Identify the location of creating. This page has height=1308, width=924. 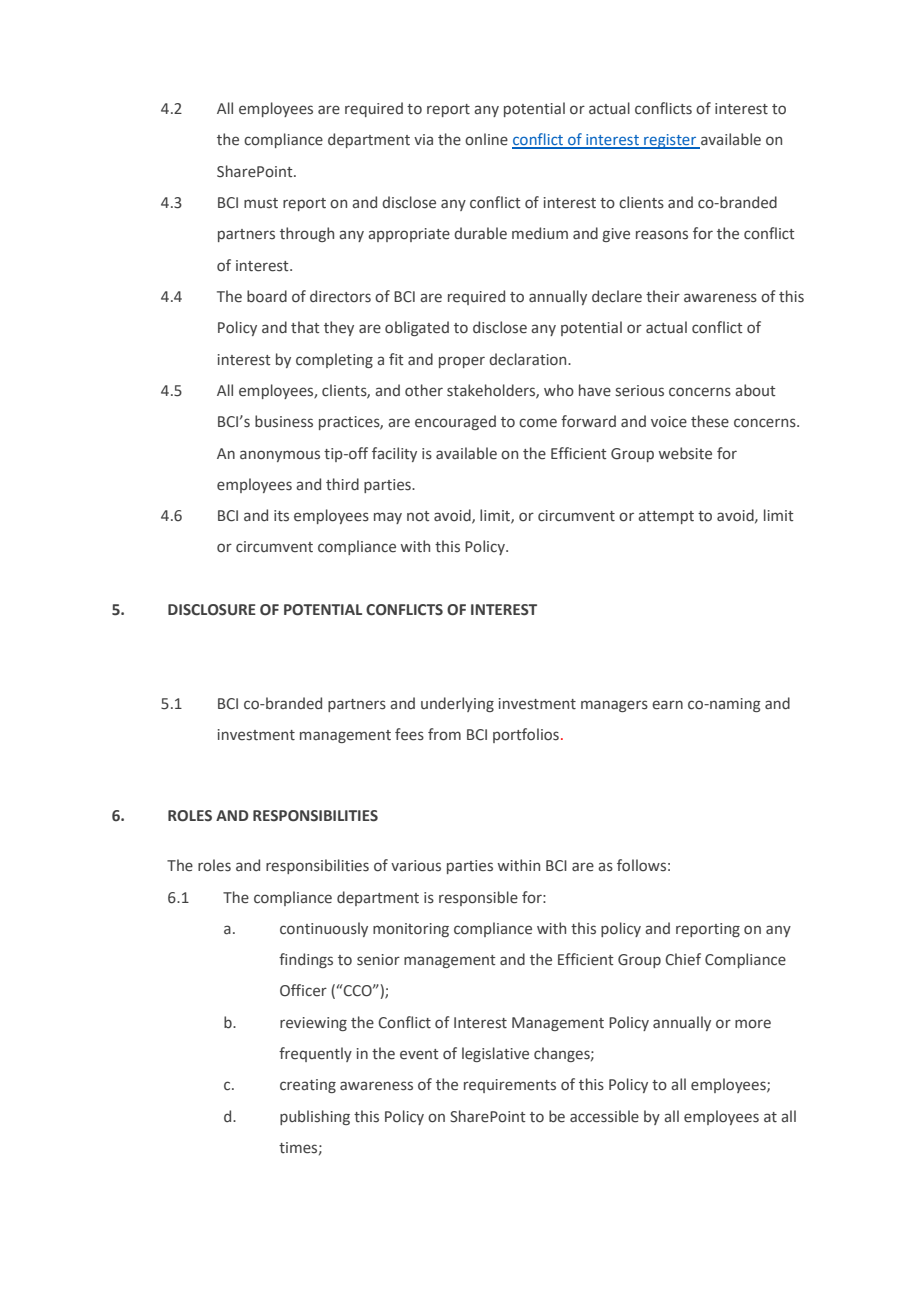
(308, 1086).
